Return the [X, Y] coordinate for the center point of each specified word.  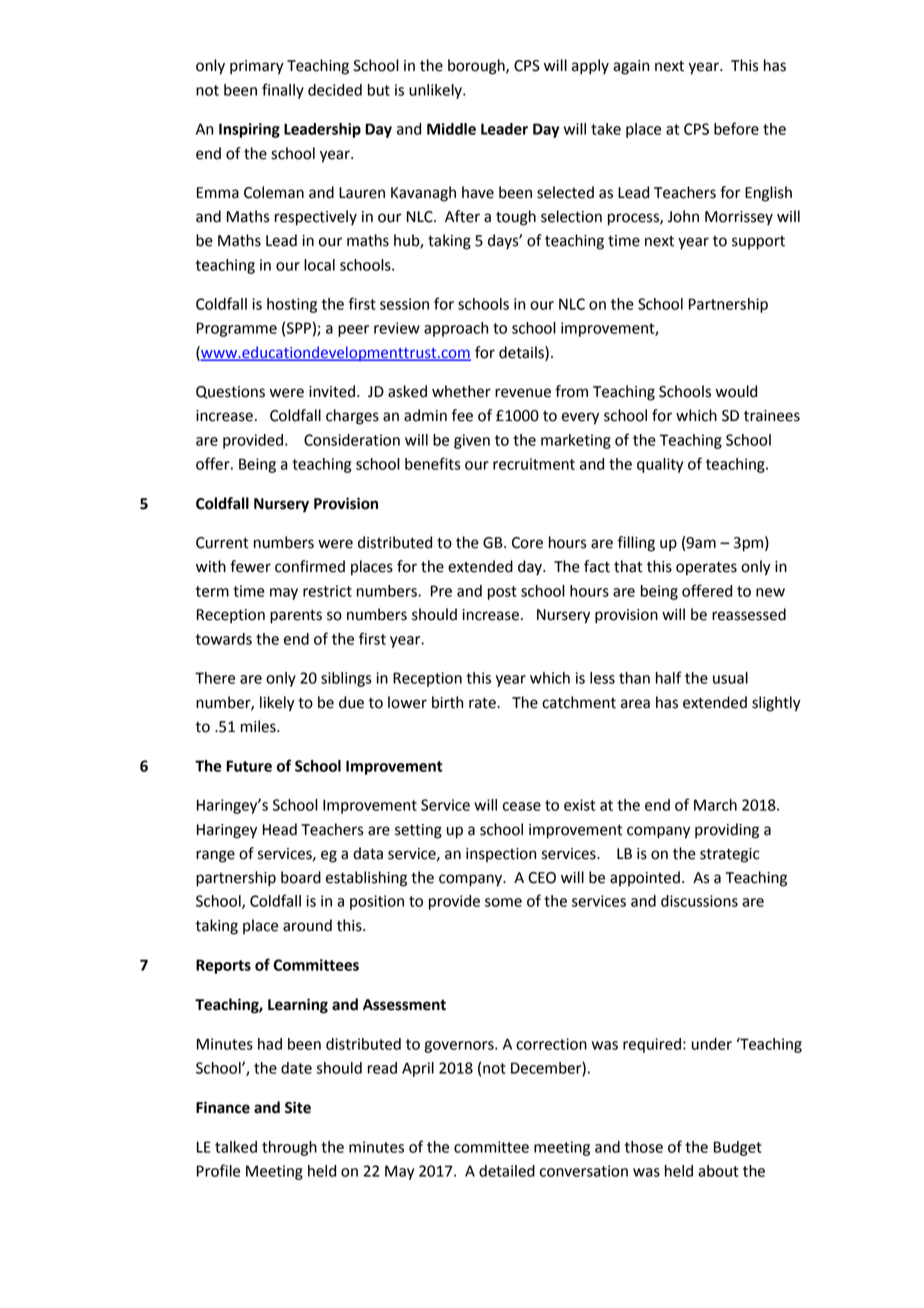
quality [660, 465]
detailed [507, 1171]
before [736, 128]
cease [522, 806]
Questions [230, 392]
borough [477, 67]
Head [280, 829]
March [715, 805]
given [472, 441]
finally [283, 91]
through [289, 1148]
